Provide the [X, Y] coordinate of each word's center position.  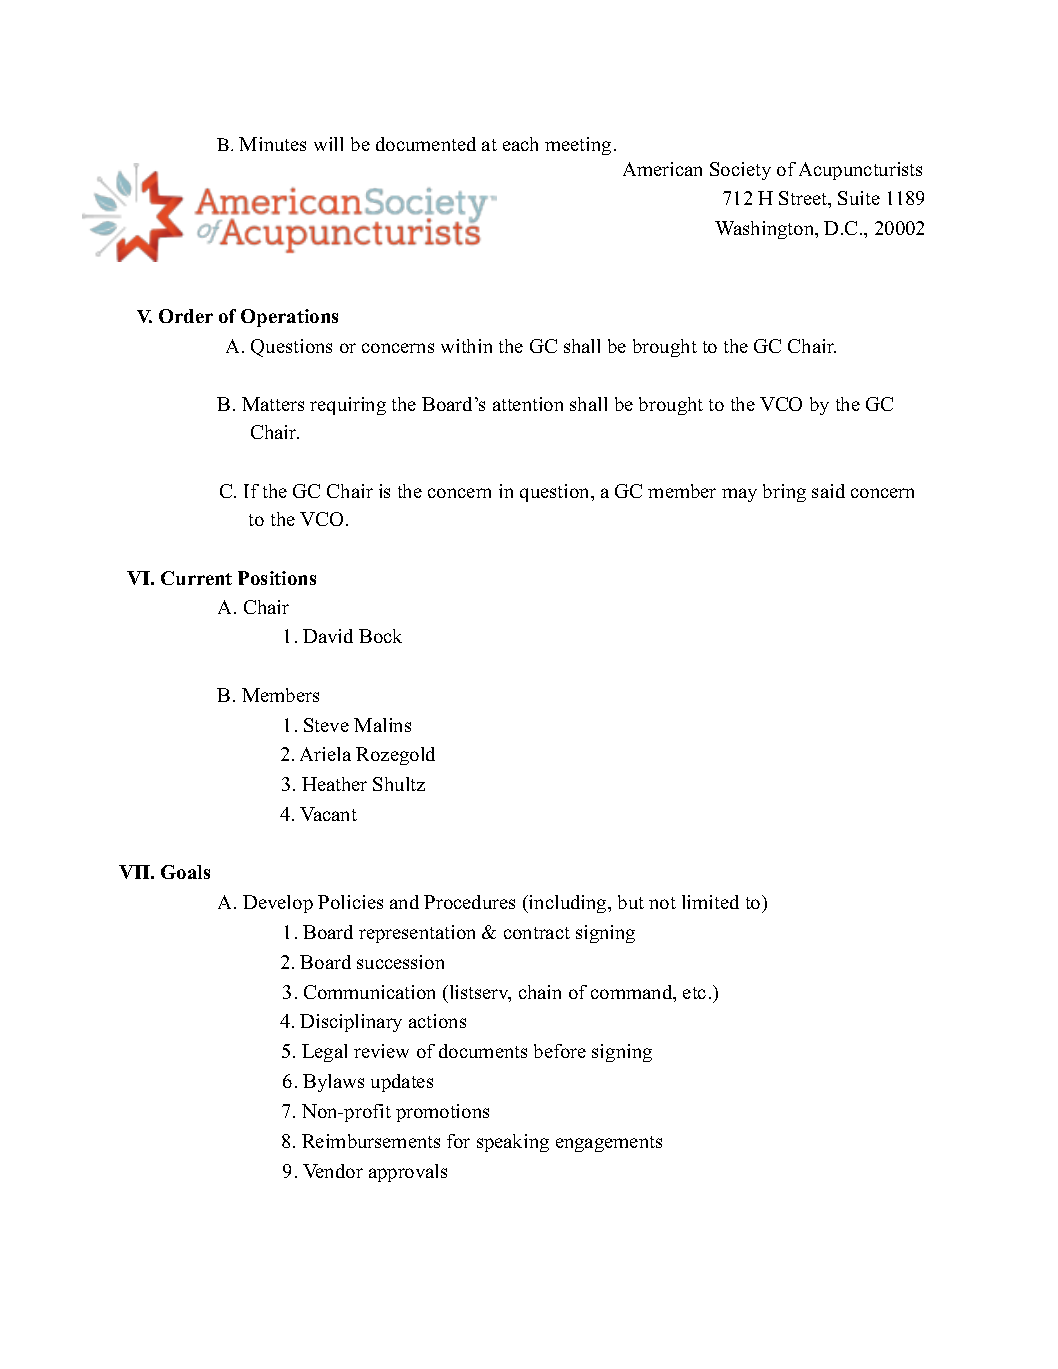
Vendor [333, 1171]
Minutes [272, 144]
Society [740, 171]
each [520, 144]
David [328, 636]
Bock [380, 636]
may [739, 495]
